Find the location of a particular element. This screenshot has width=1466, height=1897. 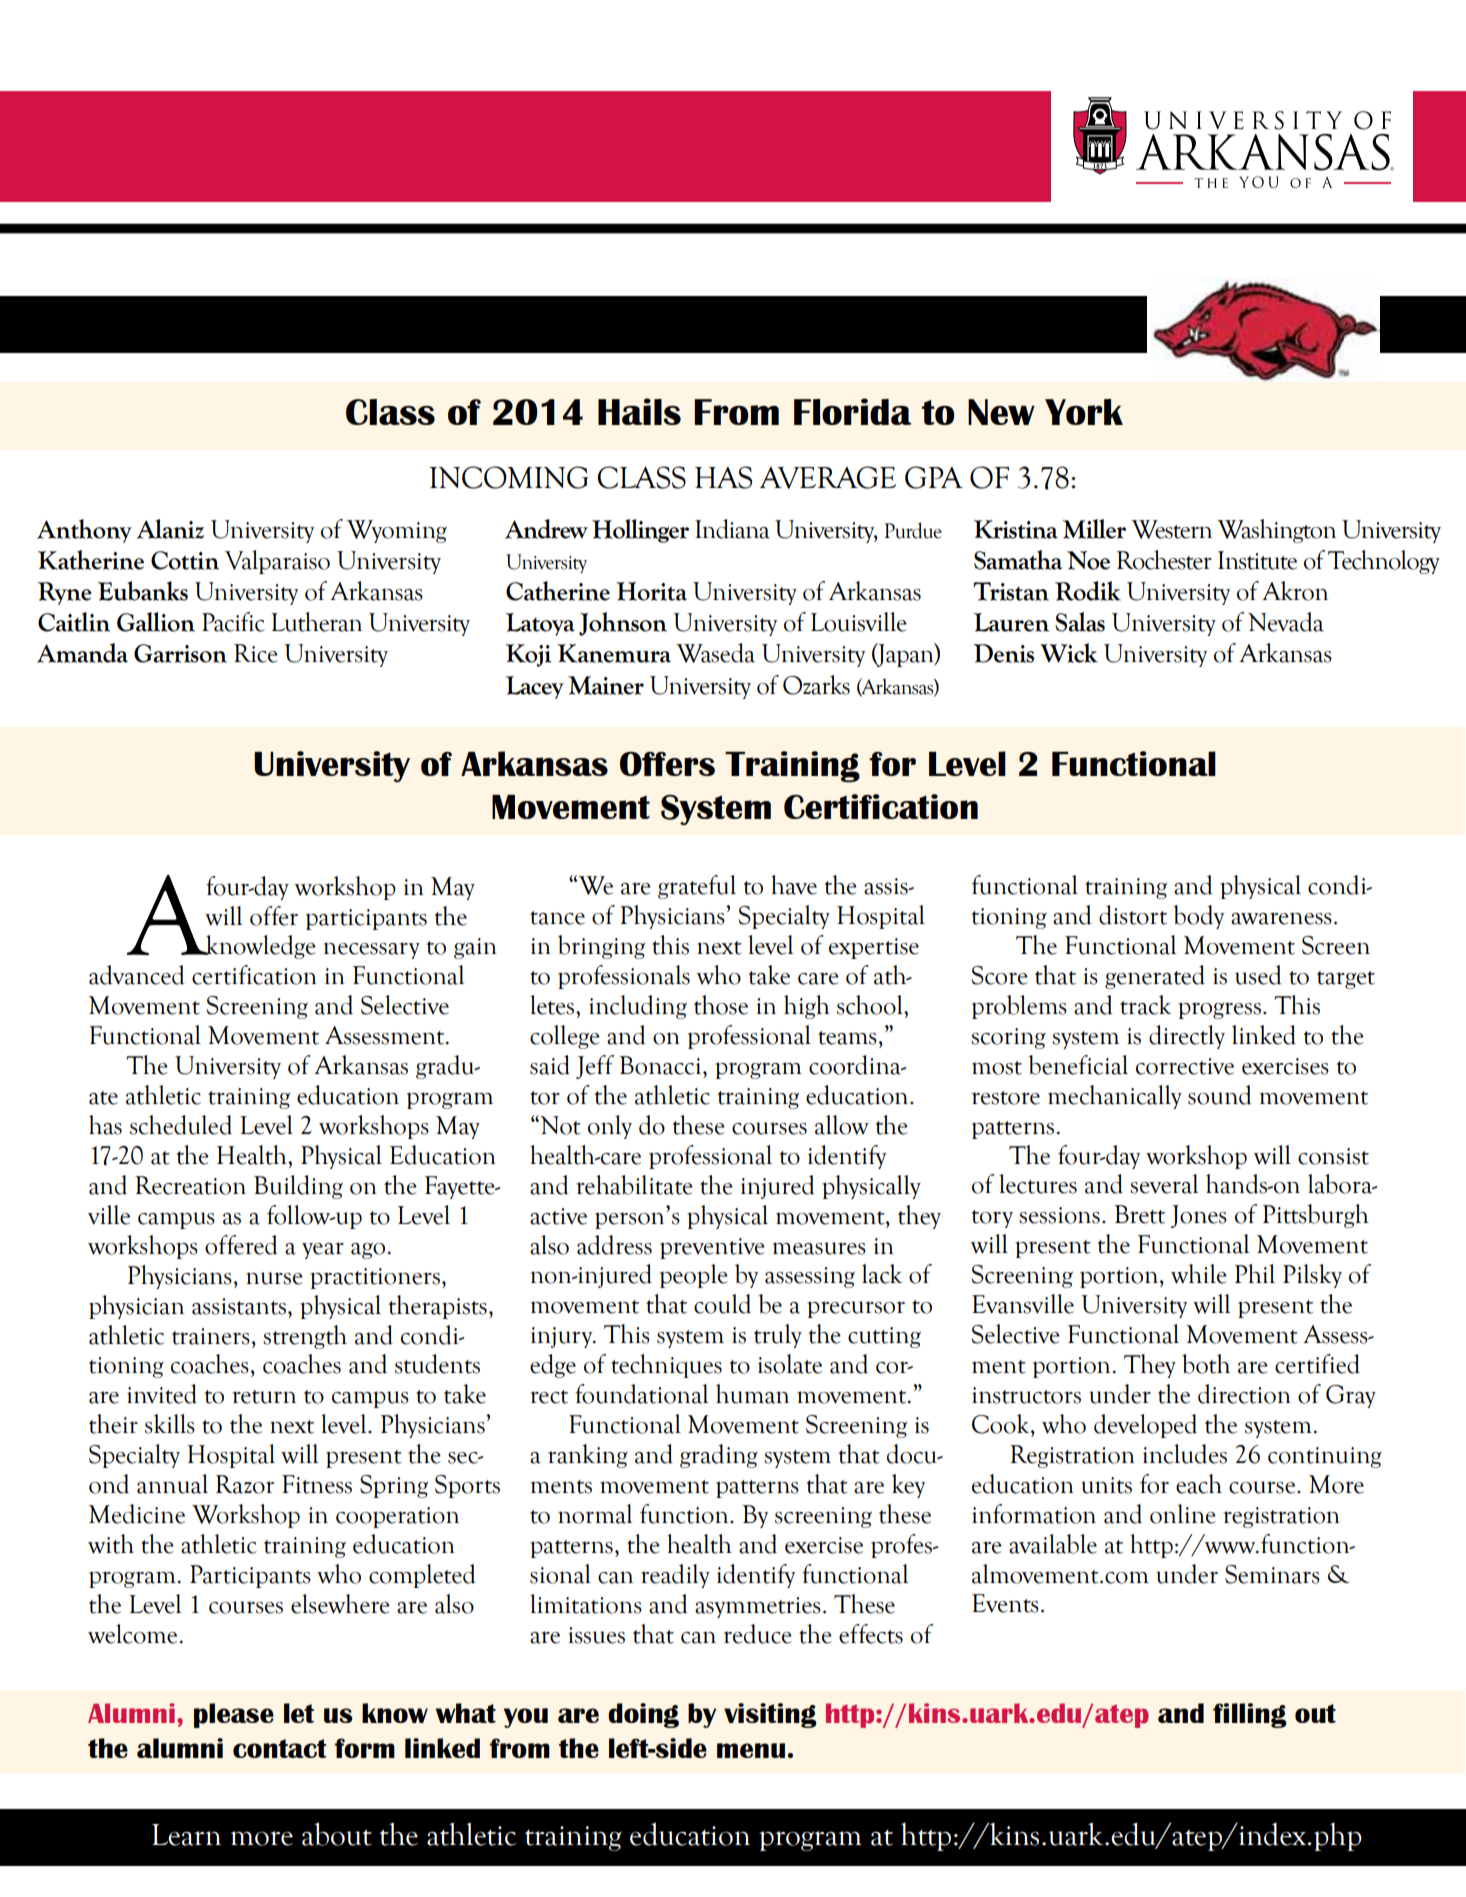

Western is located at coordinates (1171, 529).
